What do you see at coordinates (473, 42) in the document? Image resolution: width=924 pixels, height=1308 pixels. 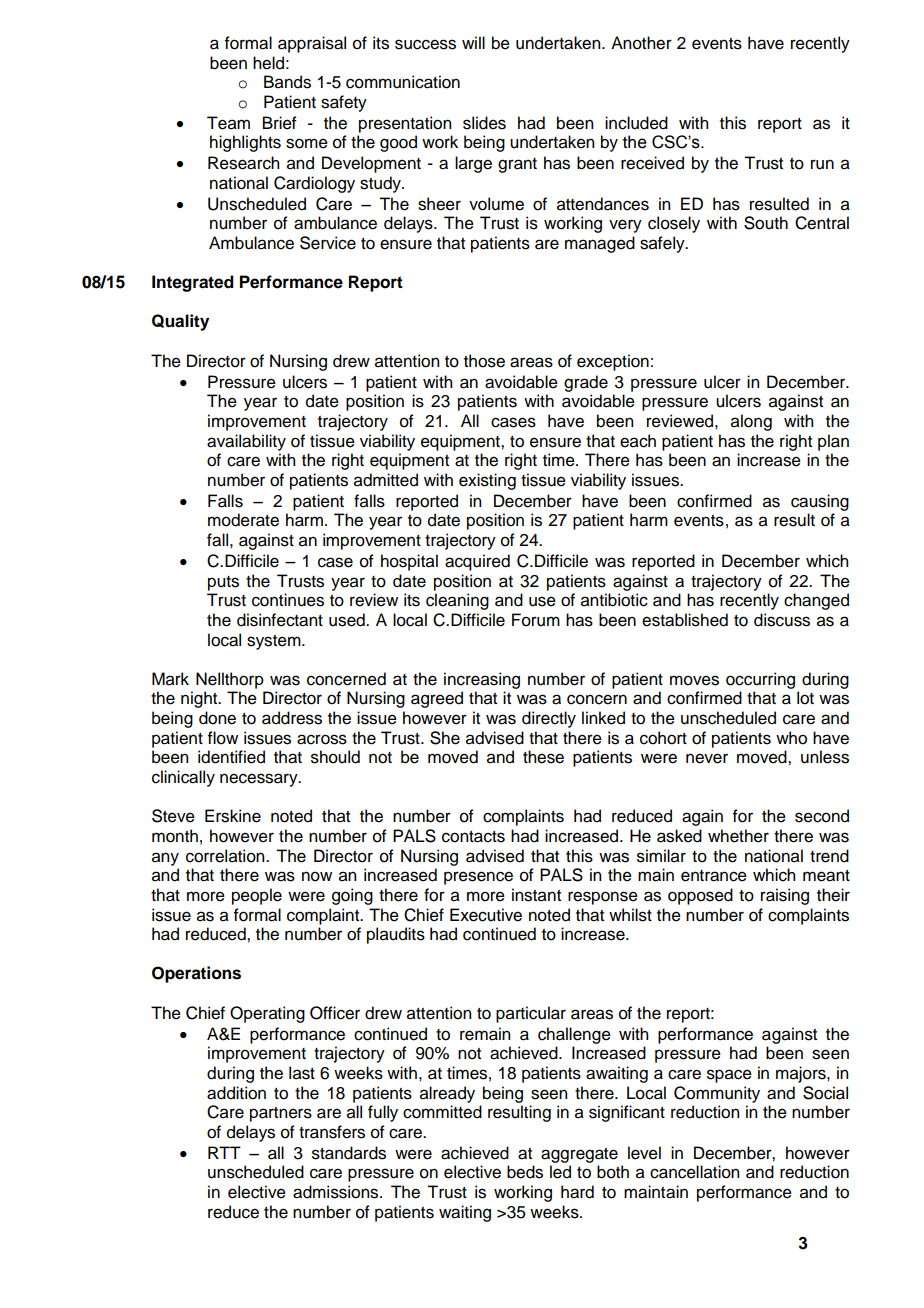 I see `will` at bounding box center [473, 42].
